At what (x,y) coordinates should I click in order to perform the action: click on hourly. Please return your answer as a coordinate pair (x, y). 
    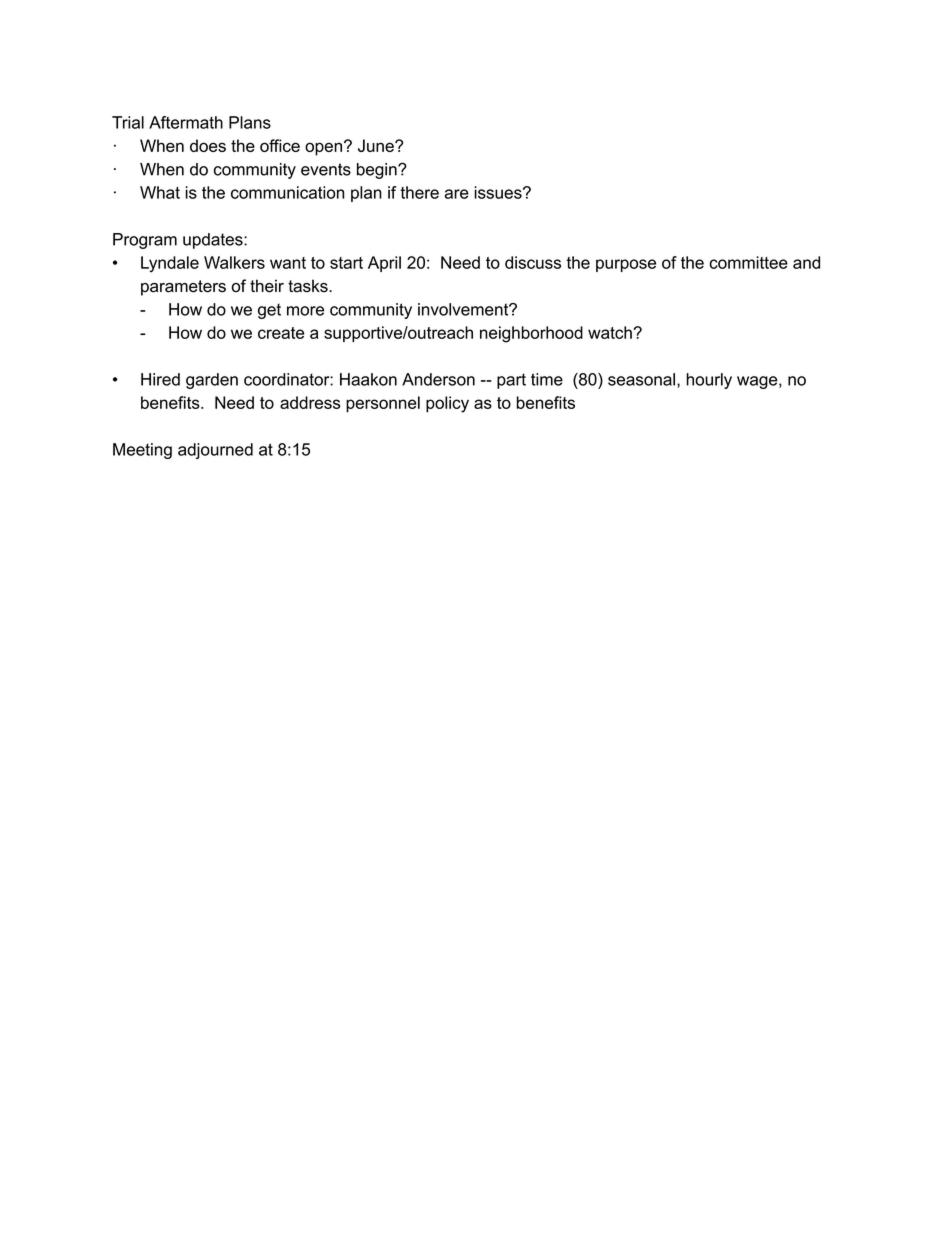
    Looking at the image, I should click on (709, 381).
